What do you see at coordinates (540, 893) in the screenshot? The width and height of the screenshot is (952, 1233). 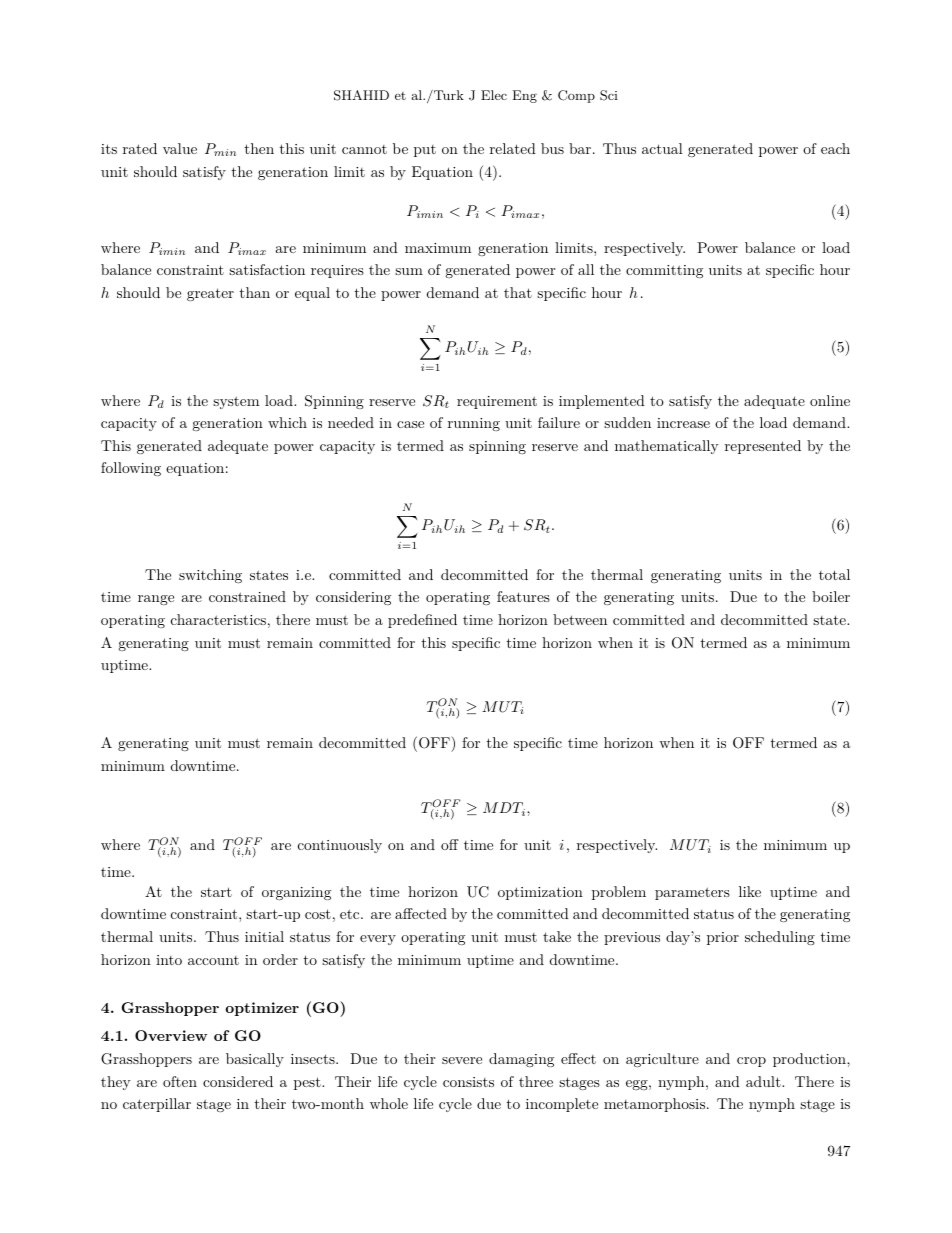 I see `optimization` at bounding box center [540, 893].
